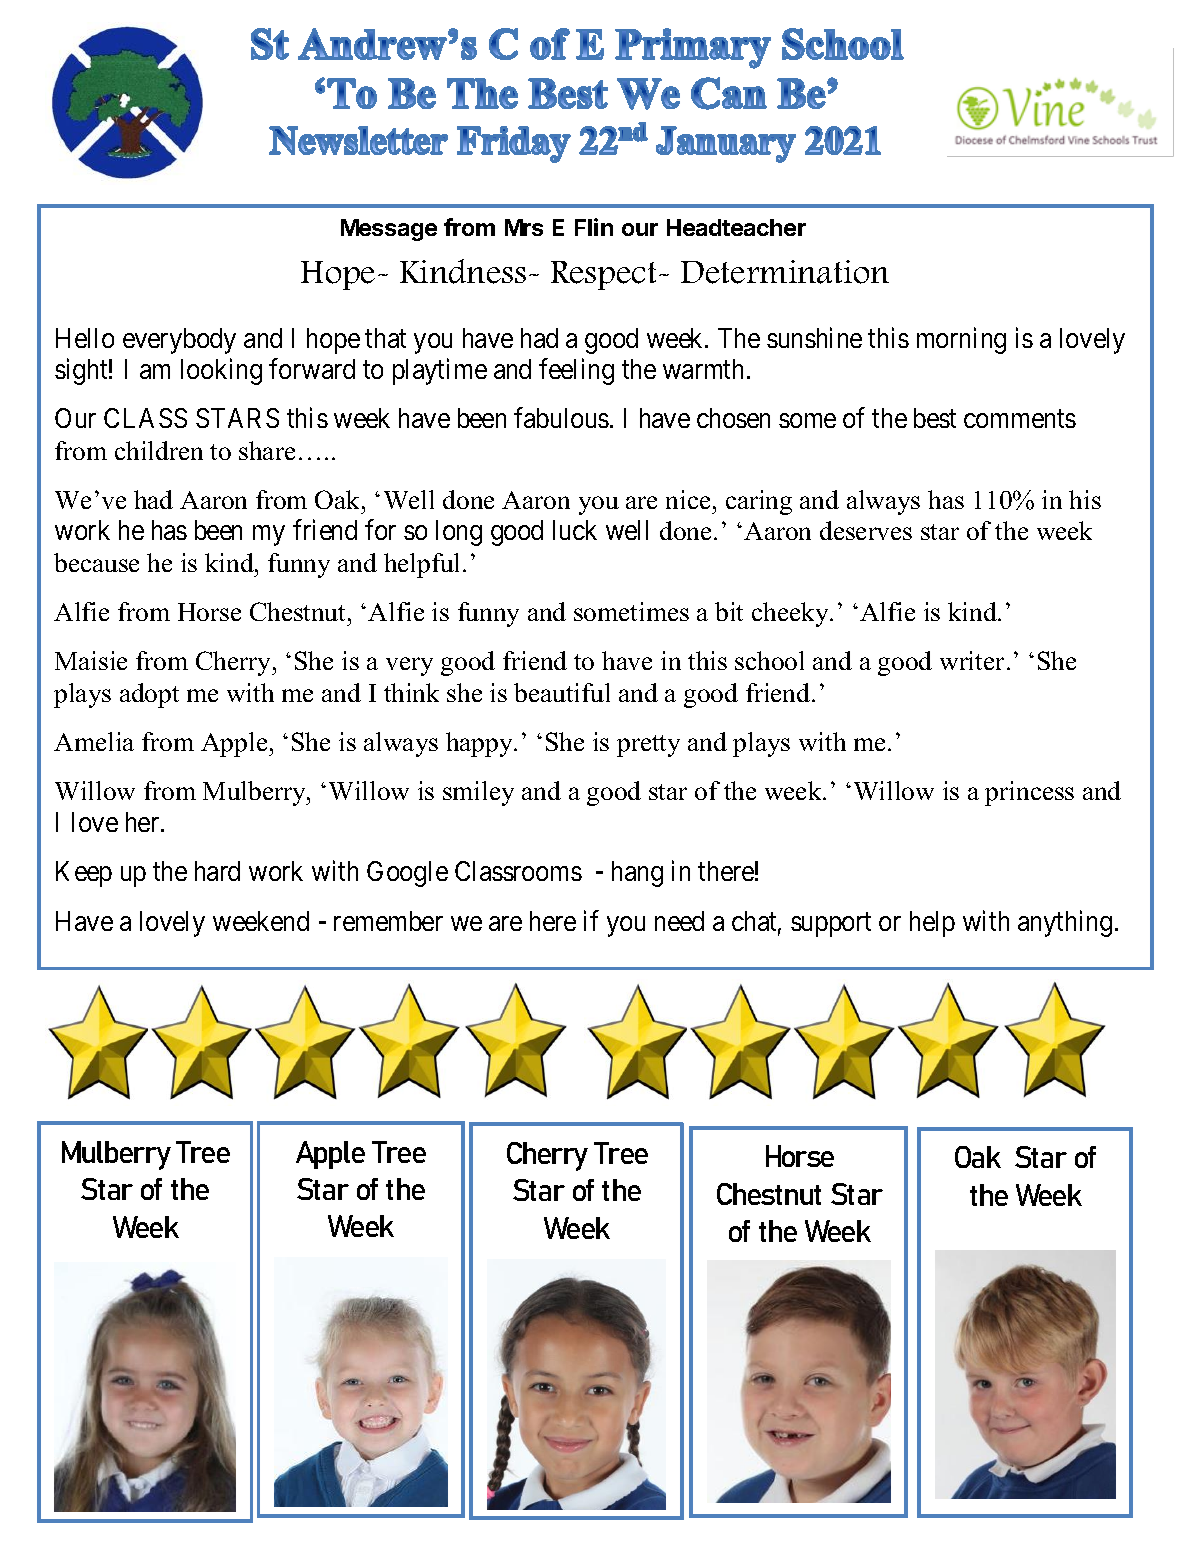  I want to click on morning, so click(961, 340).
